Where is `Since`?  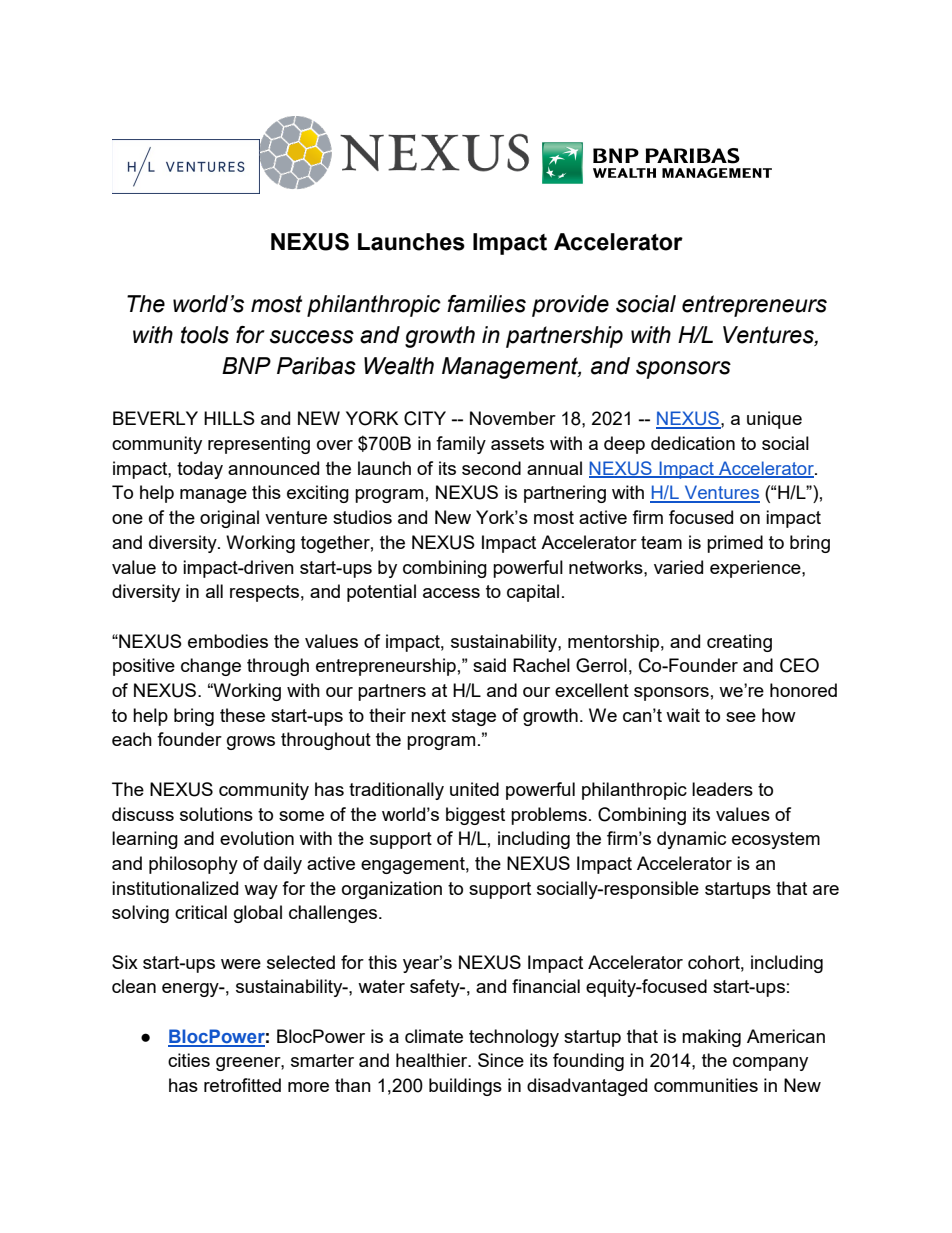
Since is located at coordinates (501, 1060).
